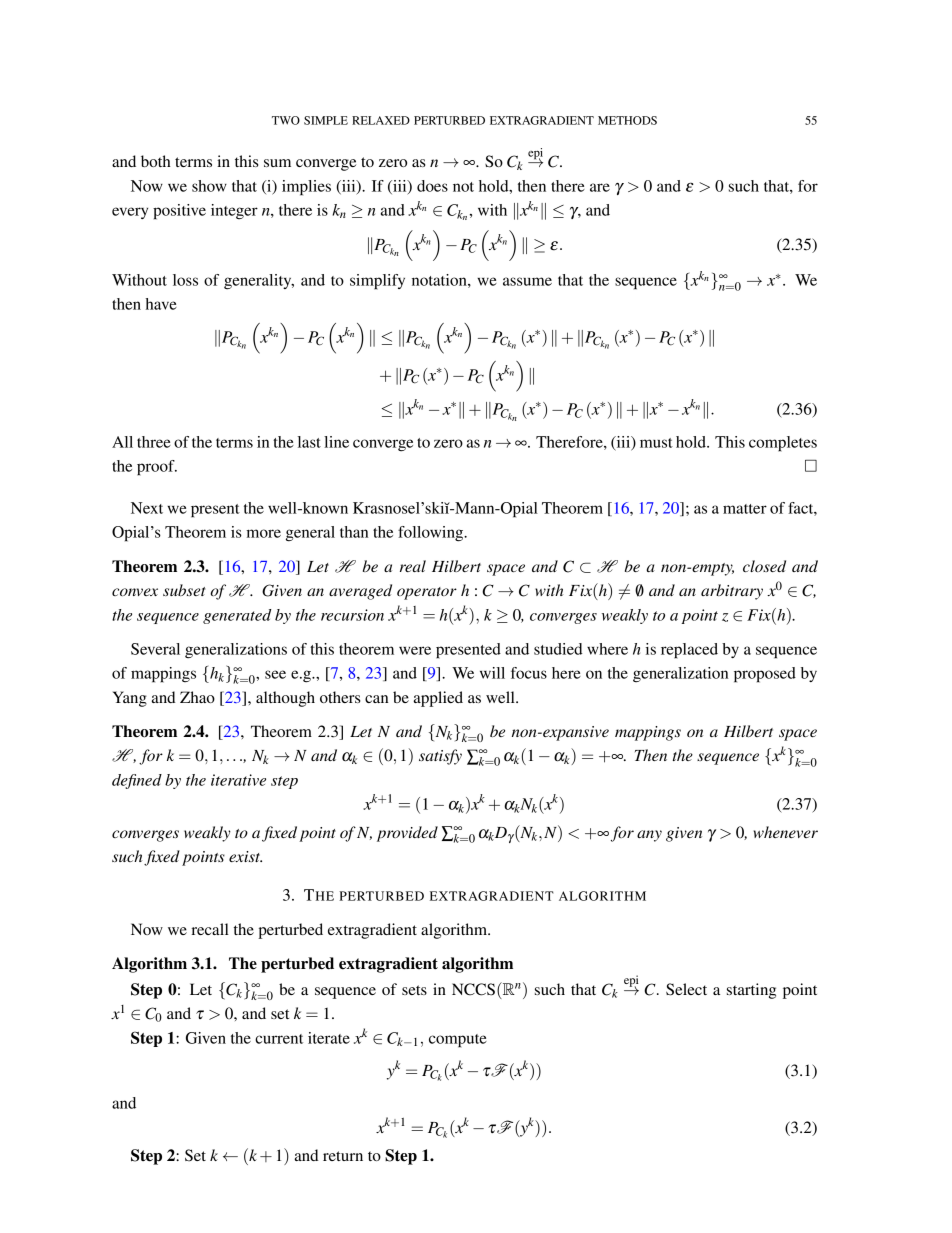  What do you see at coordinates (689, 651) in the screenshot?
I see `replaced` at bounding box center [689, 651].
